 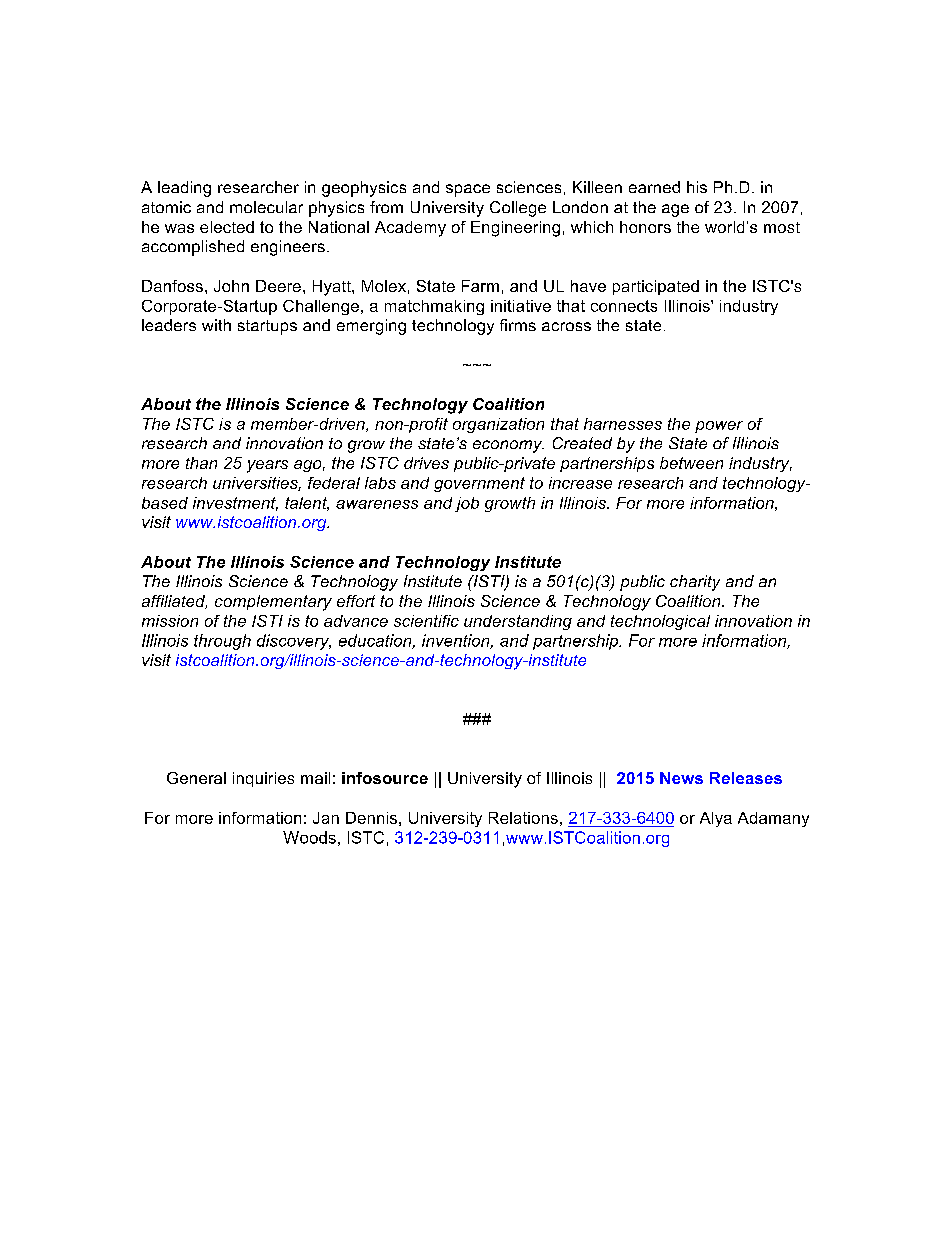 What do you see at coordinates (508, 446) in the page?
I see `economy` at bounding box center [508, 446].
